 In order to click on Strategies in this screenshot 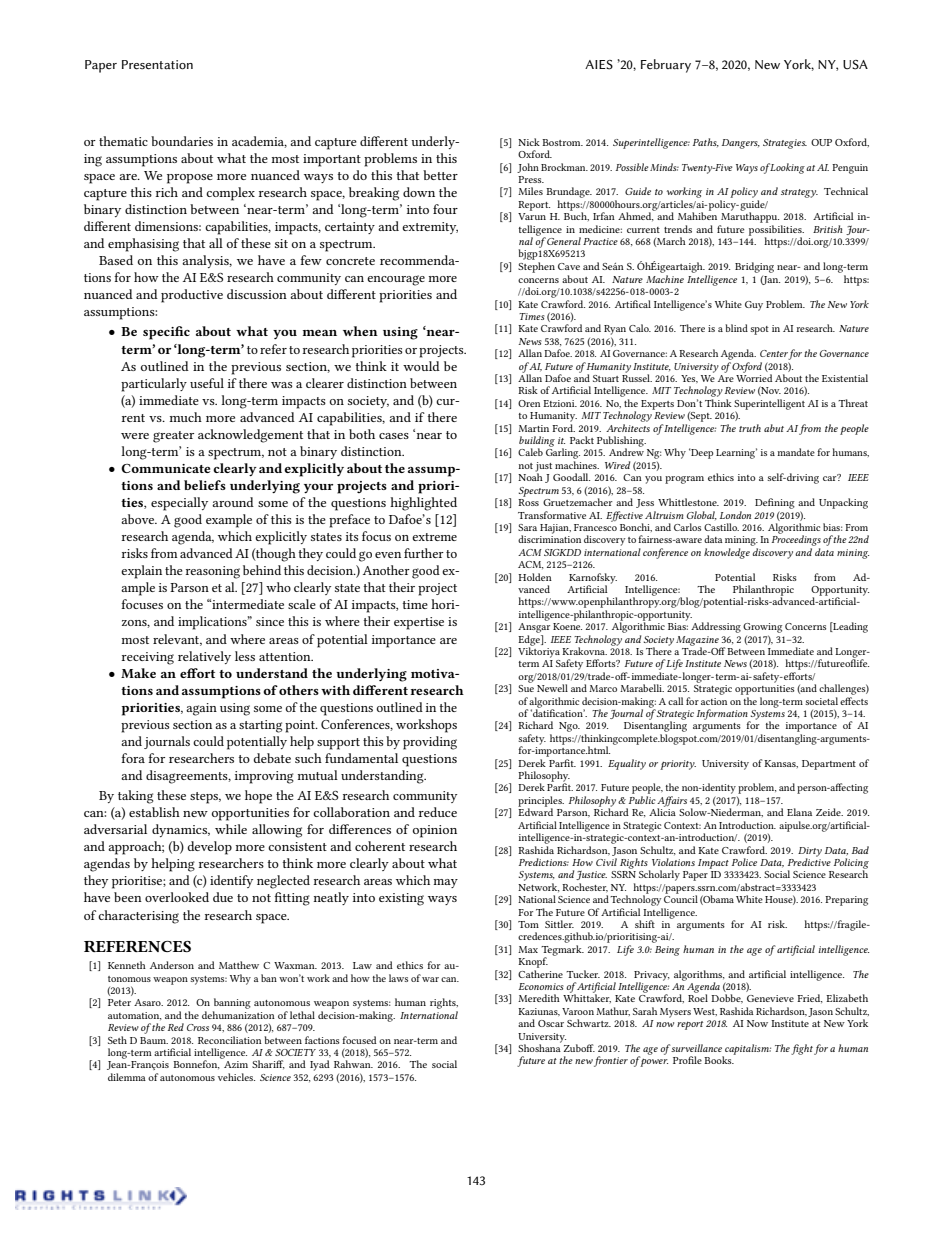, I will do `click(785, 144)`.
